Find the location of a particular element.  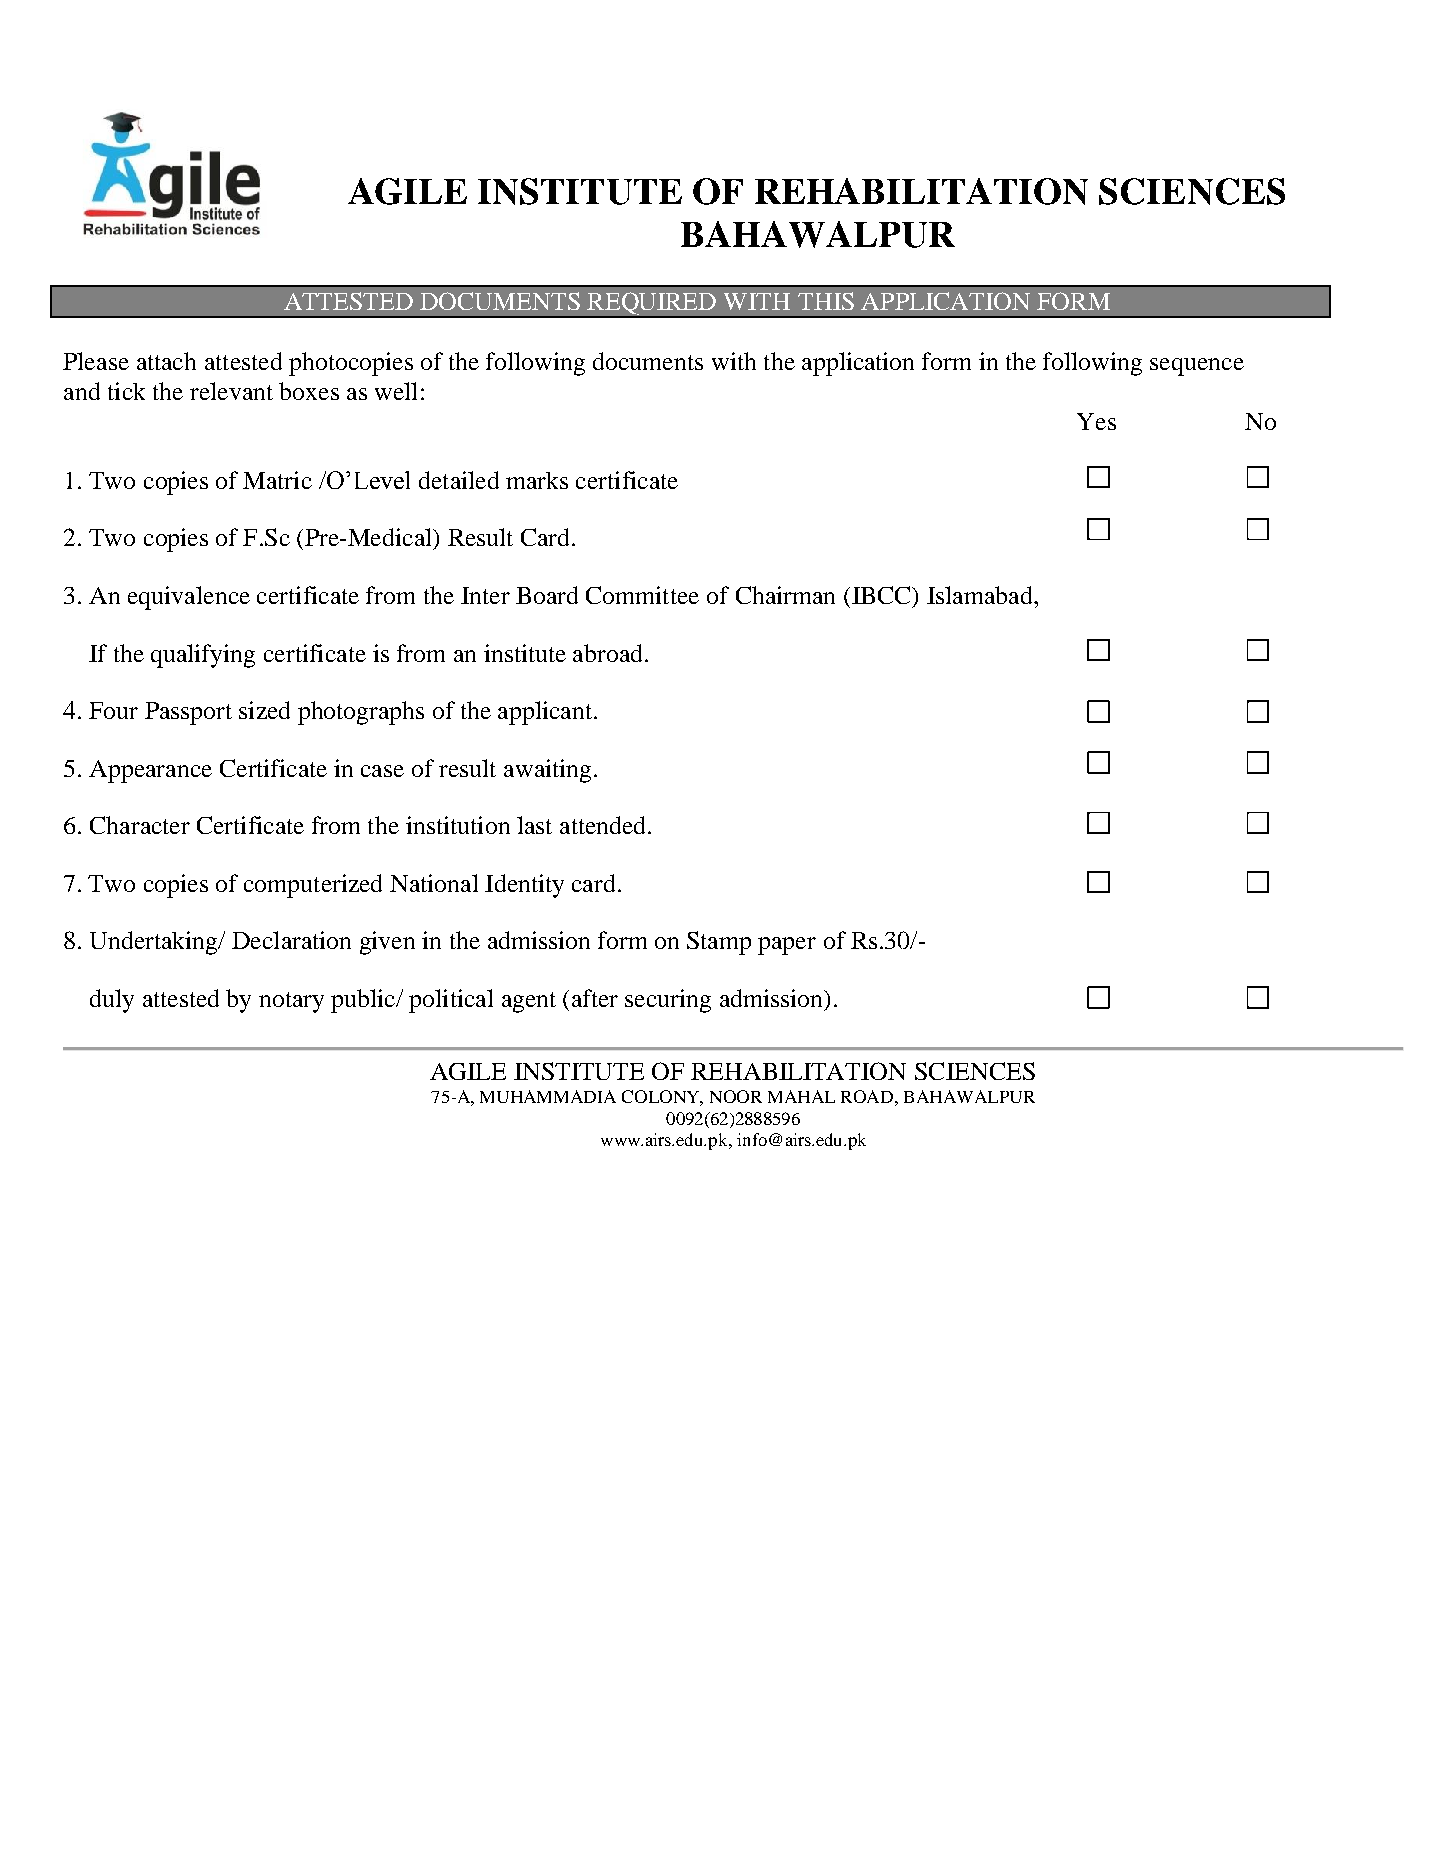

THIS is located at coordinates (826, 301).
